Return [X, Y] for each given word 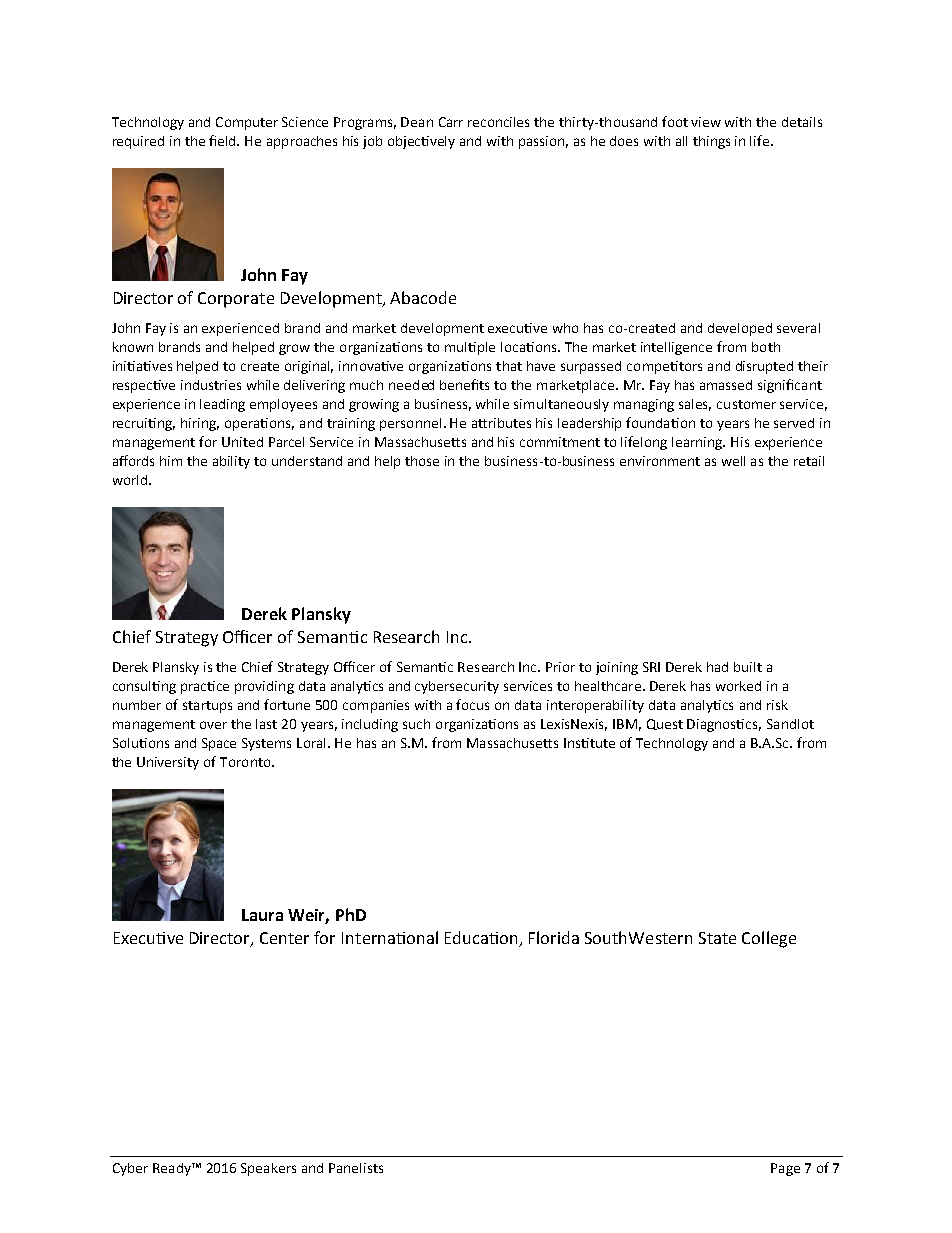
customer [746, 404]
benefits [464, 384]
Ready [173, 1169]
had [717, 667]
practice [205, 687]
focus [472, 704]
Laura [262, 915]
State [717, 938]
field [224, 140]
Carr [451, 122]
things [711, 142]
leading [222, 405]
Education [481, 937]
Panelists [356, 1168]
